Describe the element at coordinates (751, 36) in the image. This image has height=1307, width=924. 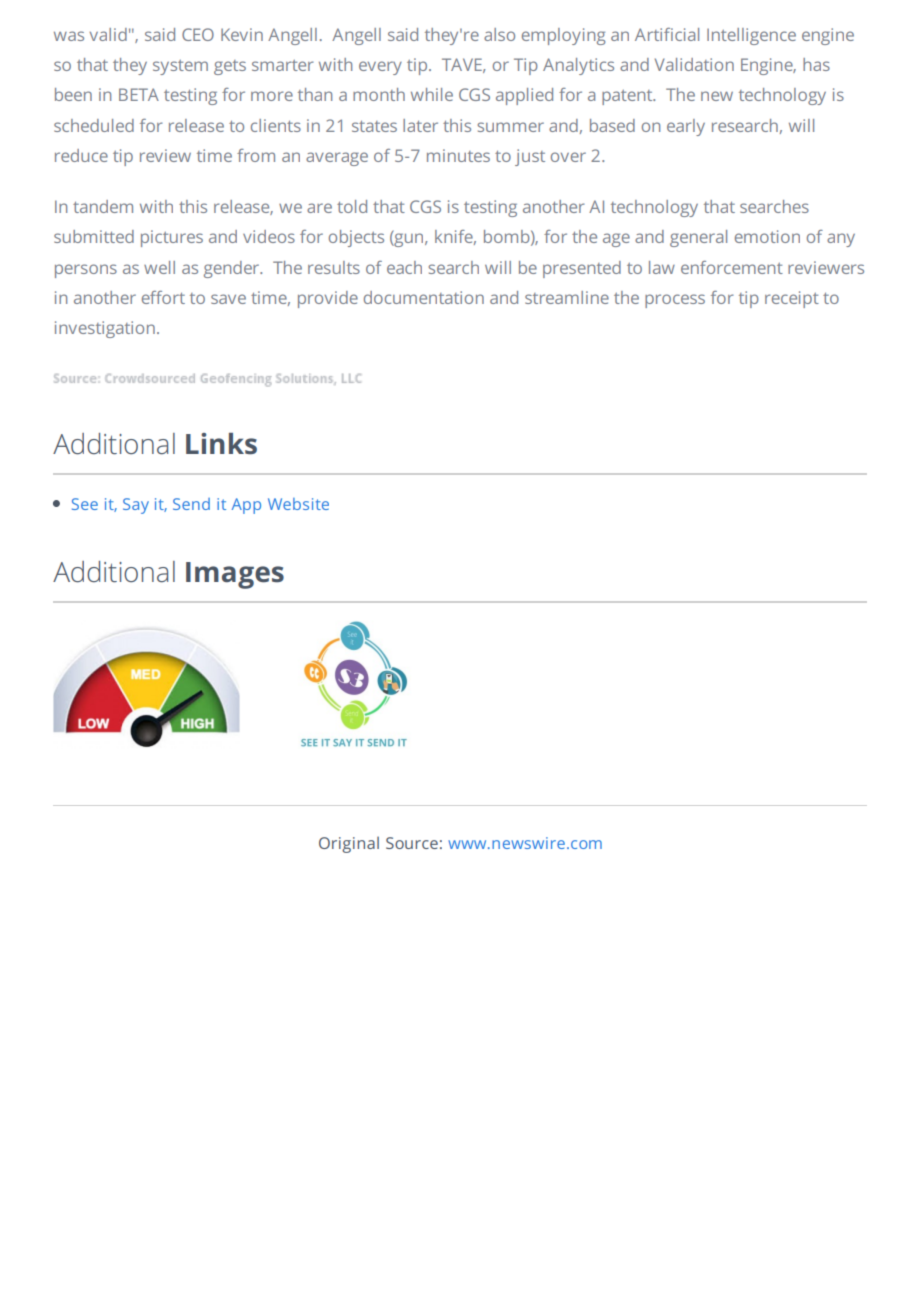
I see `Intelligence` at that location.
